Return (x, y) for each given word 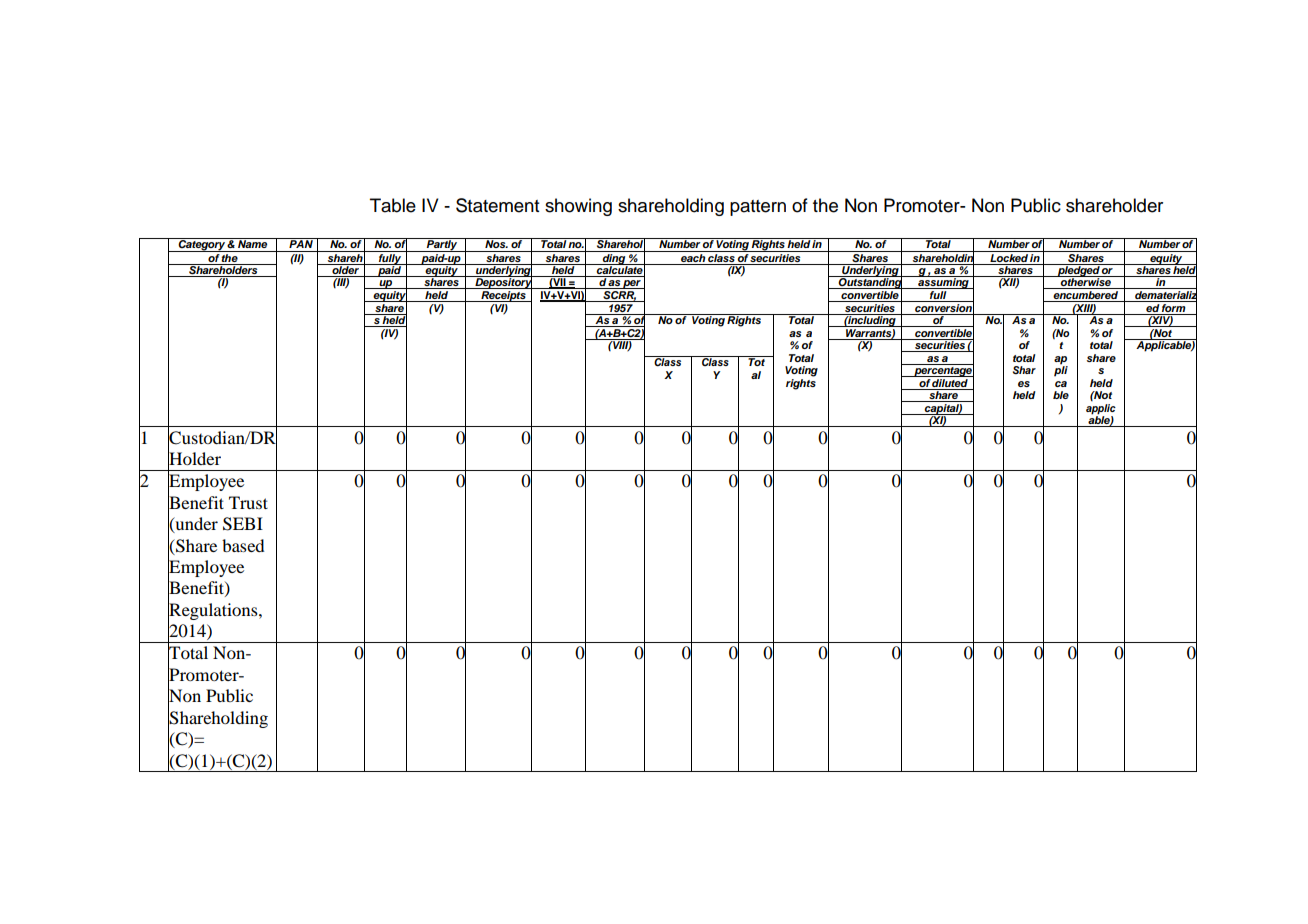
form (1174, 306)
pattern (758, 208)
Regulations (214, 611)
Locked (1009, 256)
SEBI (243, 524)
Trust (248, 502)
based (243, 545)
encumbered (1086, 296)
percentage (943, 371)
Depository (503, 283)
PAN (301, 243)
